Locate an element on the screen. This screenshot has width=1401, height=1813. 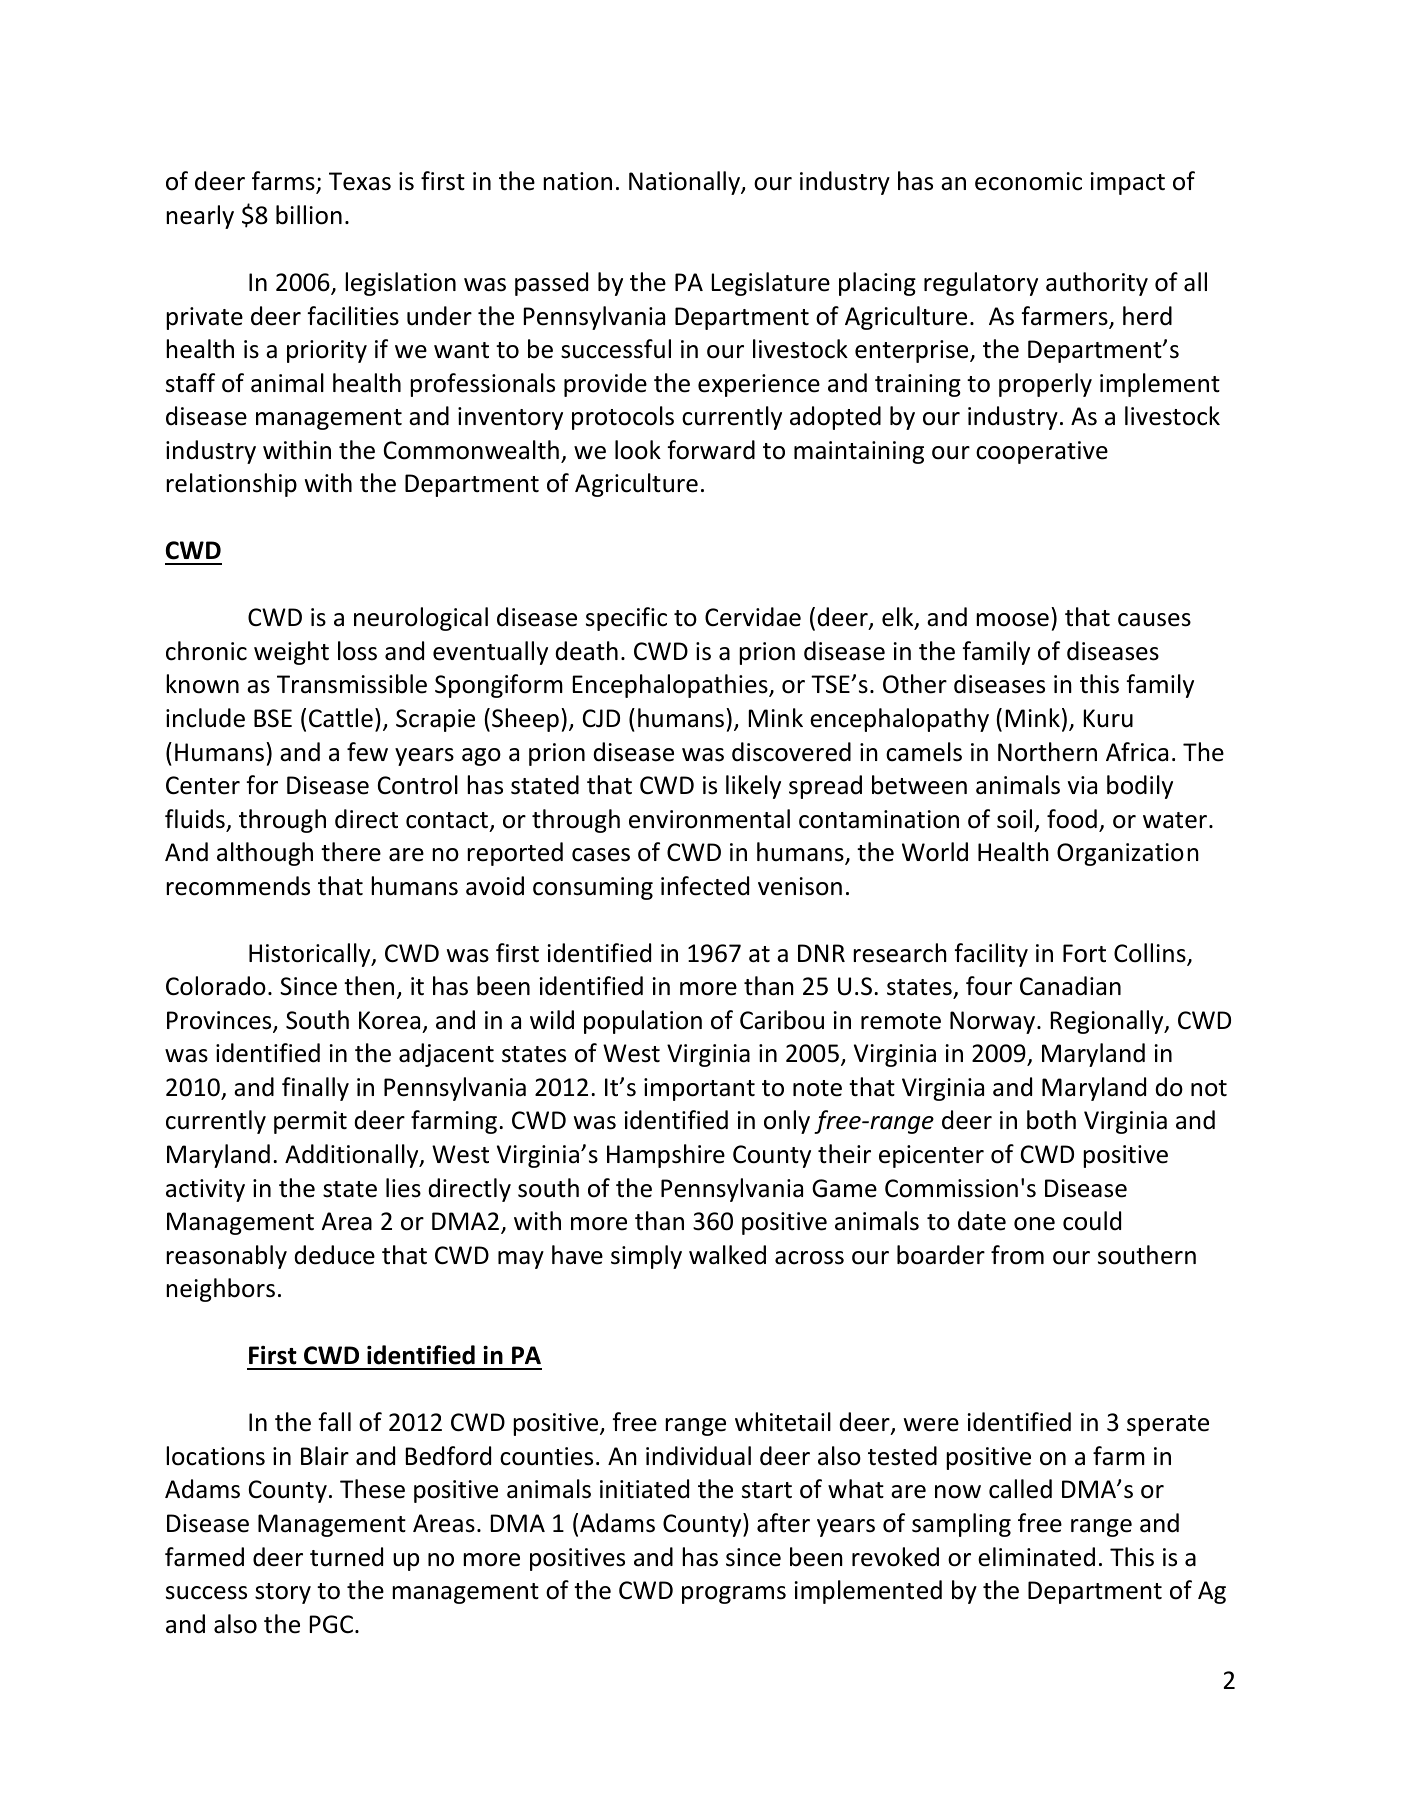
economic is located at coordinates (1028, 181).
